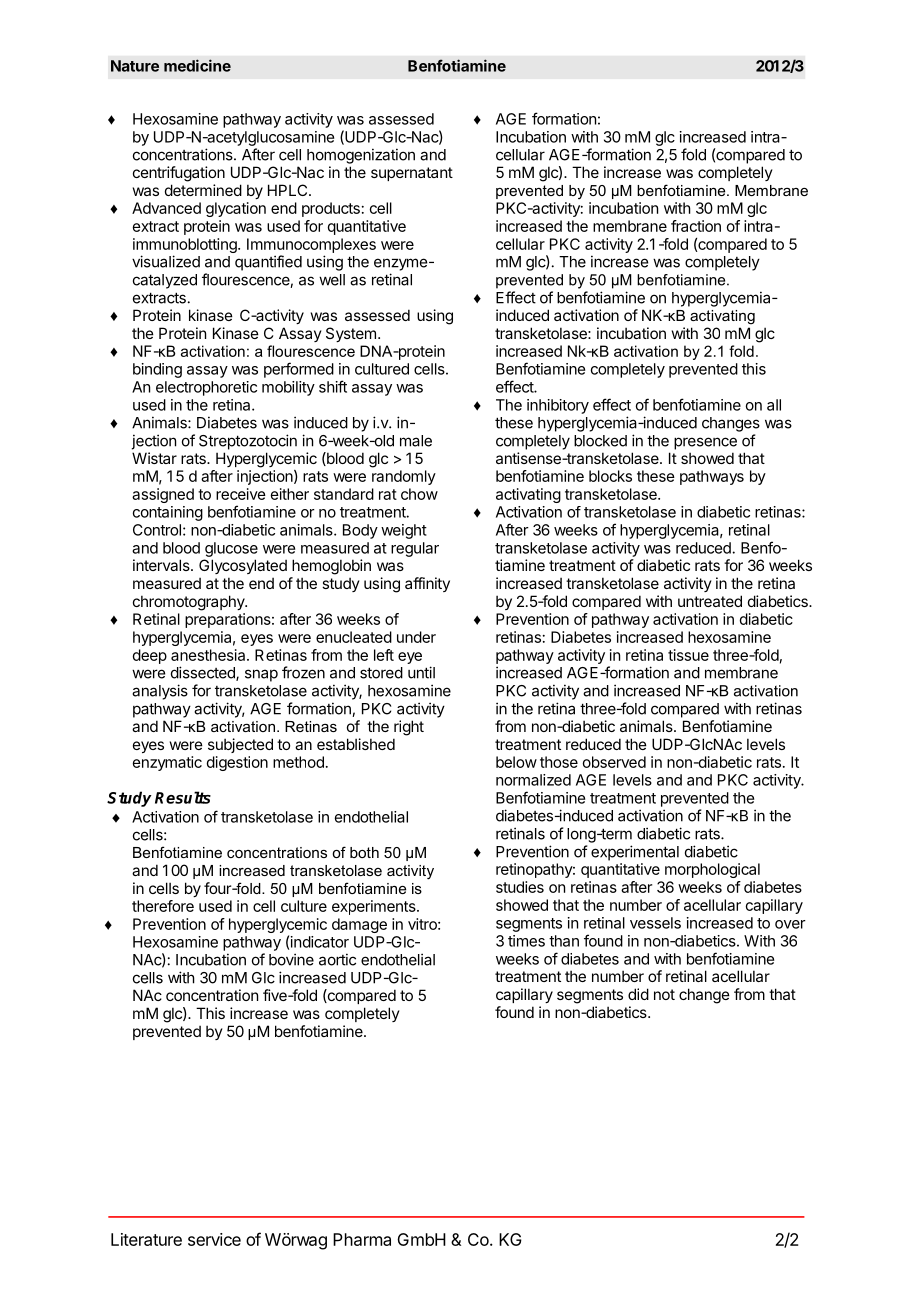  I want to click on fraction, so click(696, 226).
